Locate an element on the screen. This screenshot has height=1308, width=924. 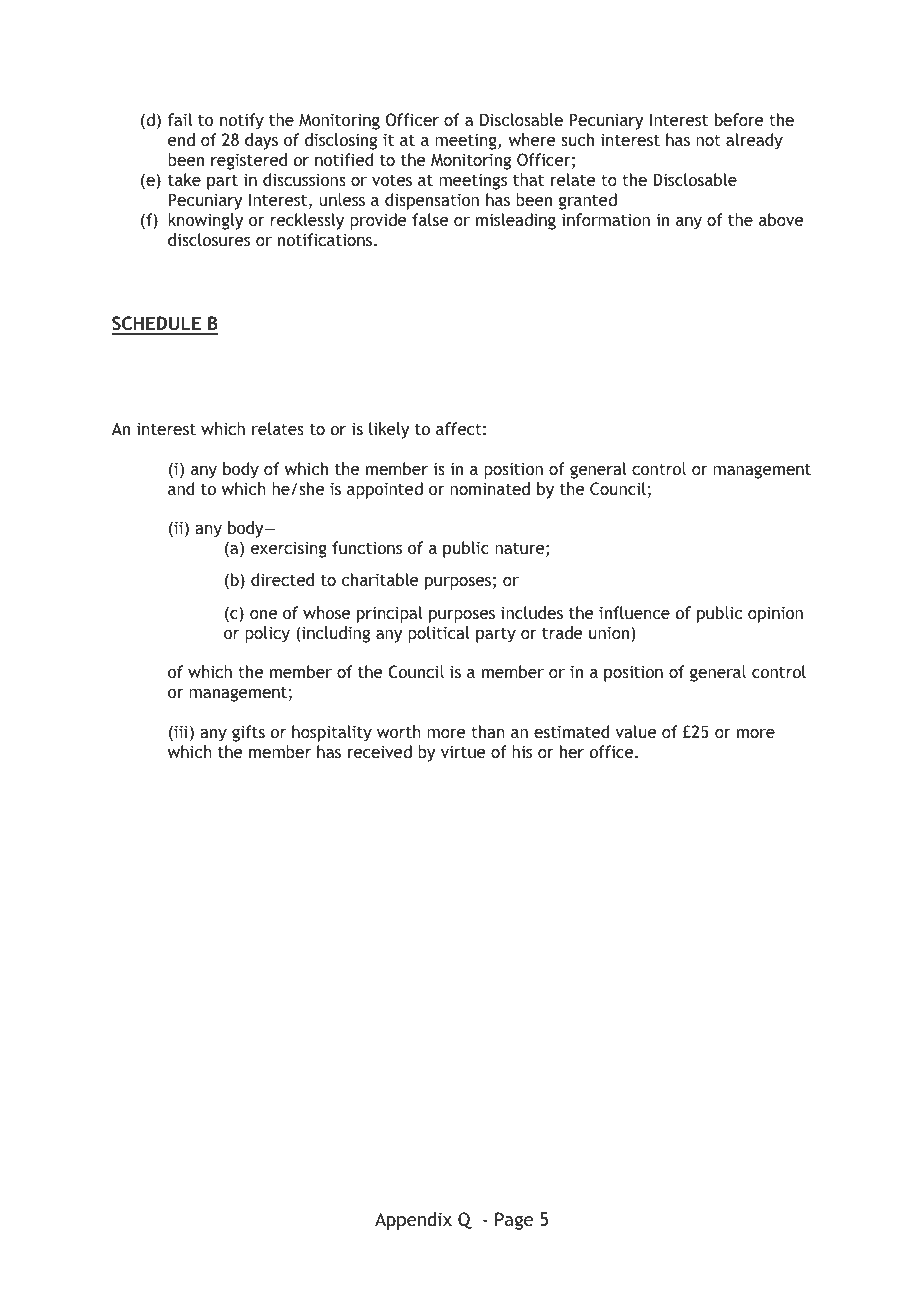
where is located at coordinates (532, 139).
